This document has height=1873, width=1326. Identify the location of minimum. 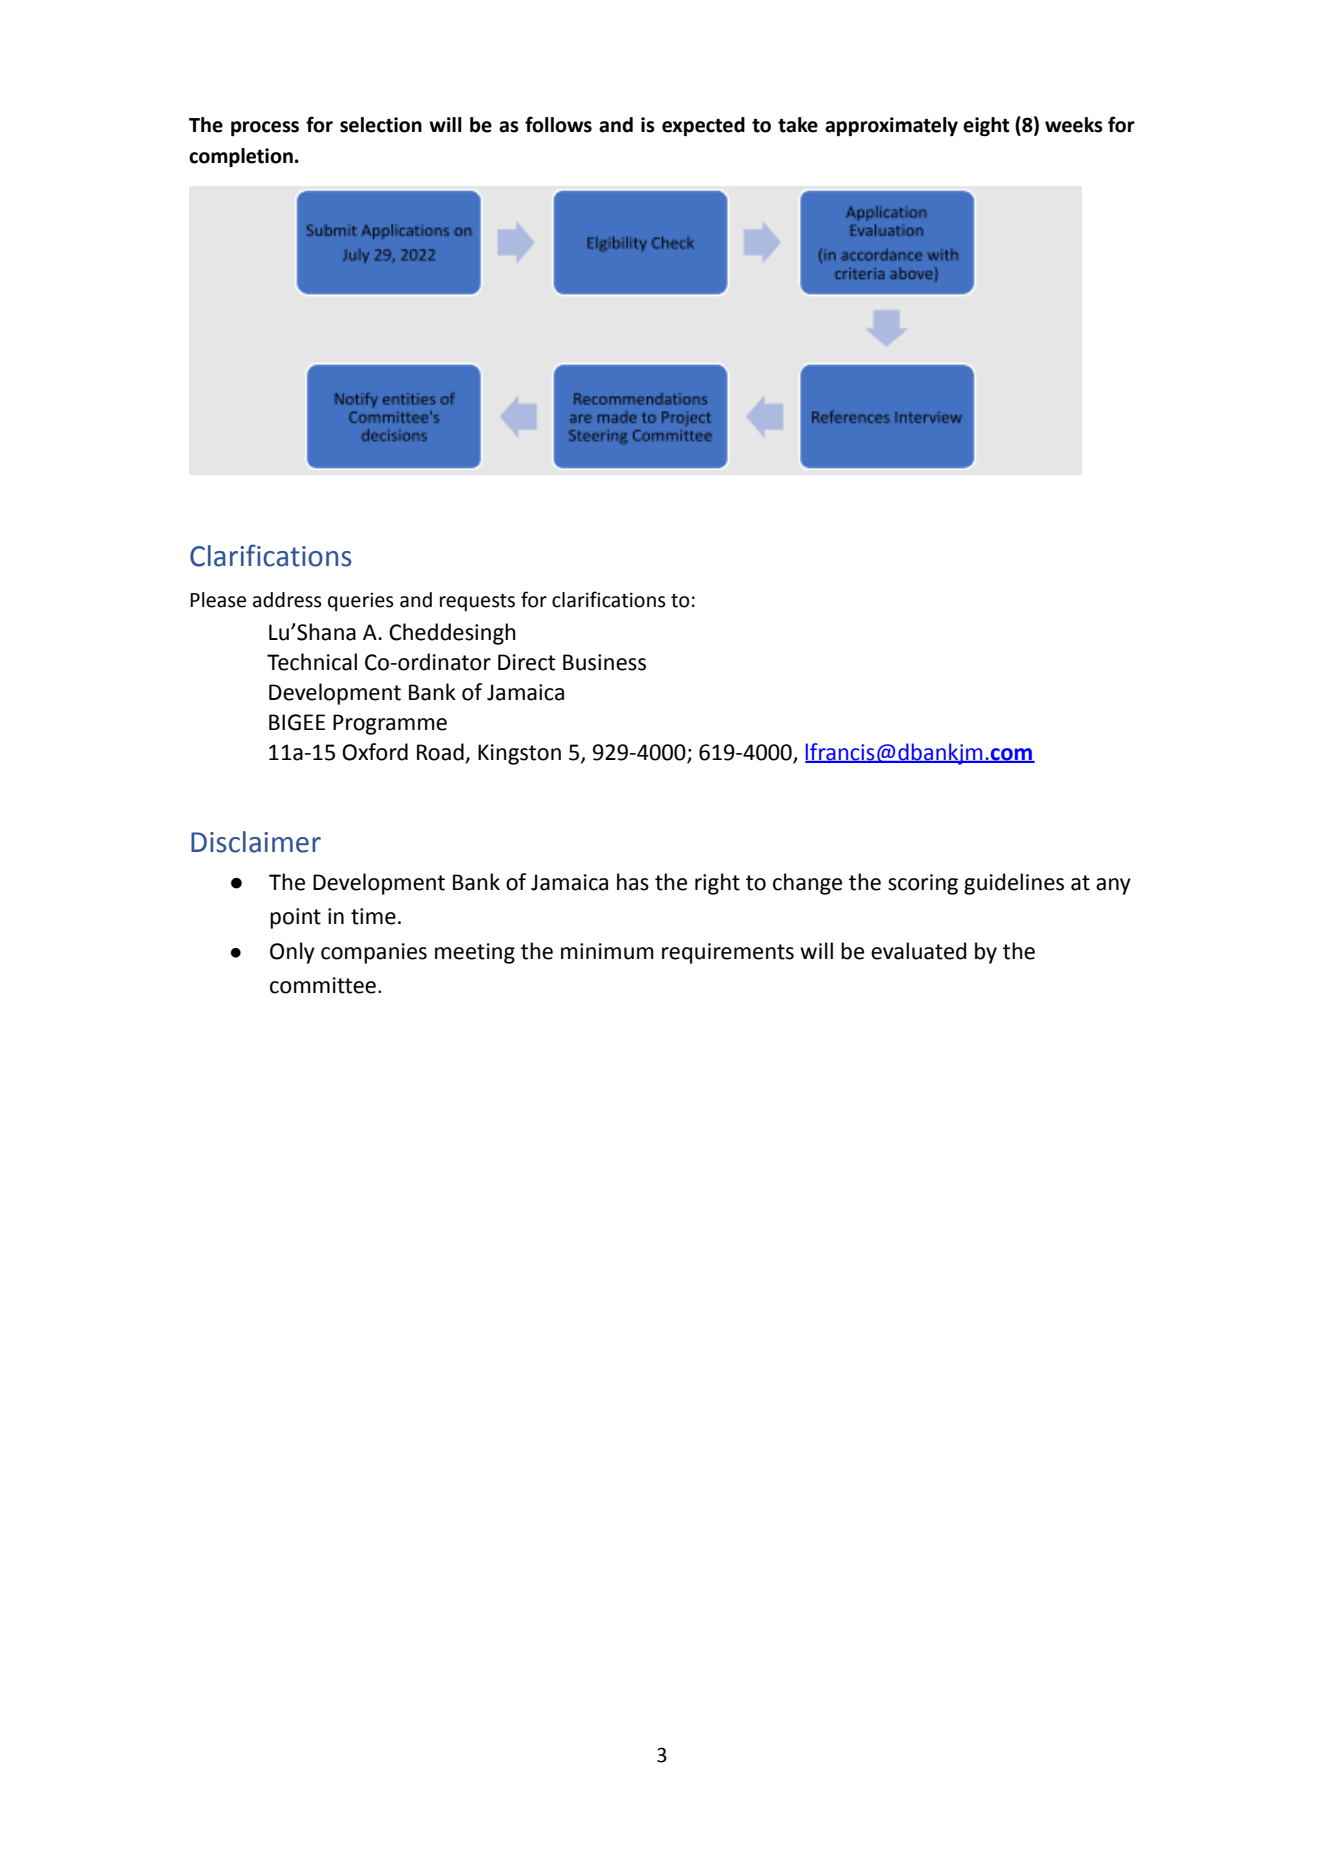
(607, 951).
